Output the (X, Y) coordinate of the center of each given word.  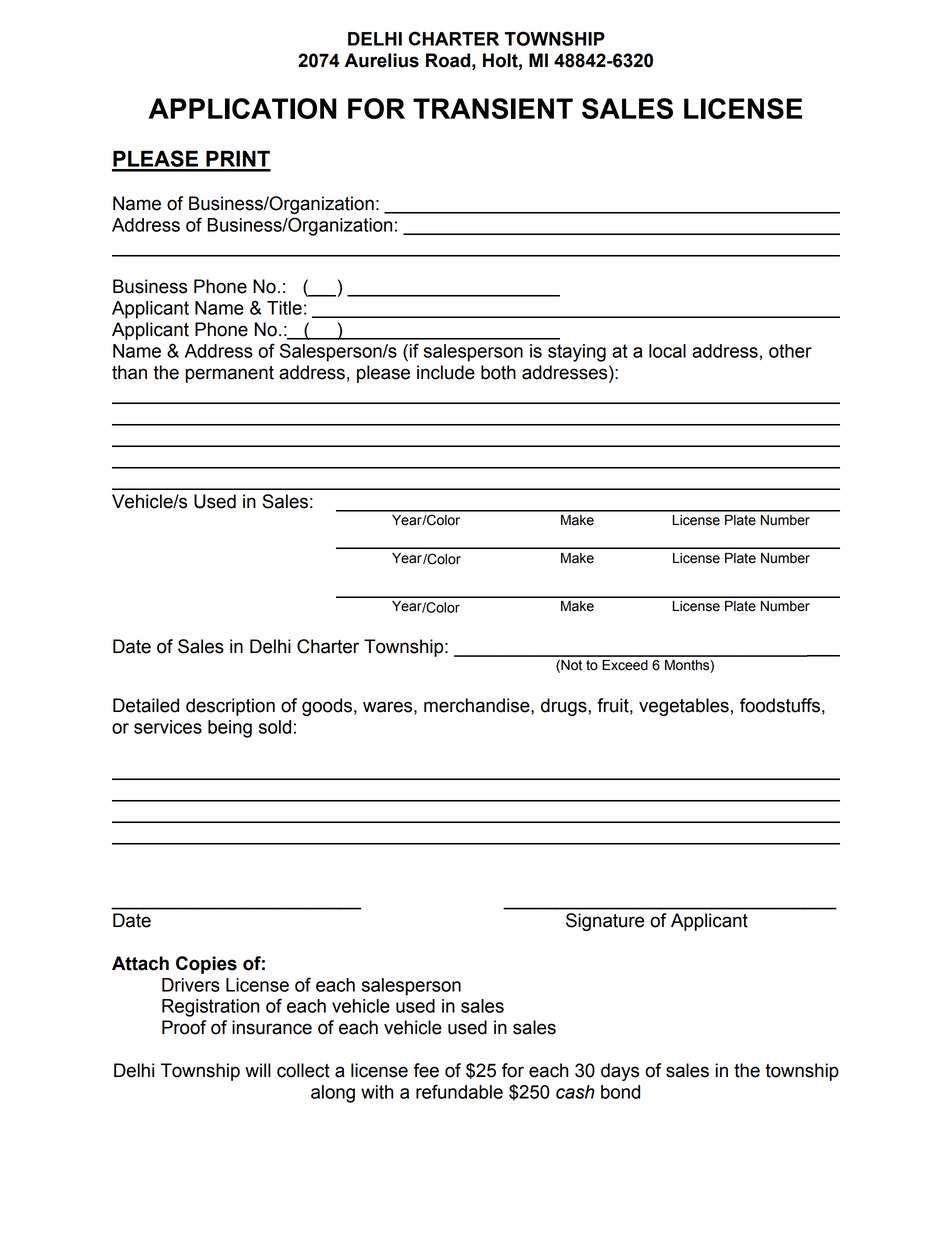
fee (426, 1070)
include (446, 372)
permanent (230, 374)
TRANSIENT (493, 108)
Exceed (625, 665)
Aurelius (382, 60)
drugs (565, 707)
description (230, 707)
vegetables (684, 707)
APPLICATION (242, 108)
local (667, 351)
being (230, 729)
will (258, 1070)
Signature (605, 922)
